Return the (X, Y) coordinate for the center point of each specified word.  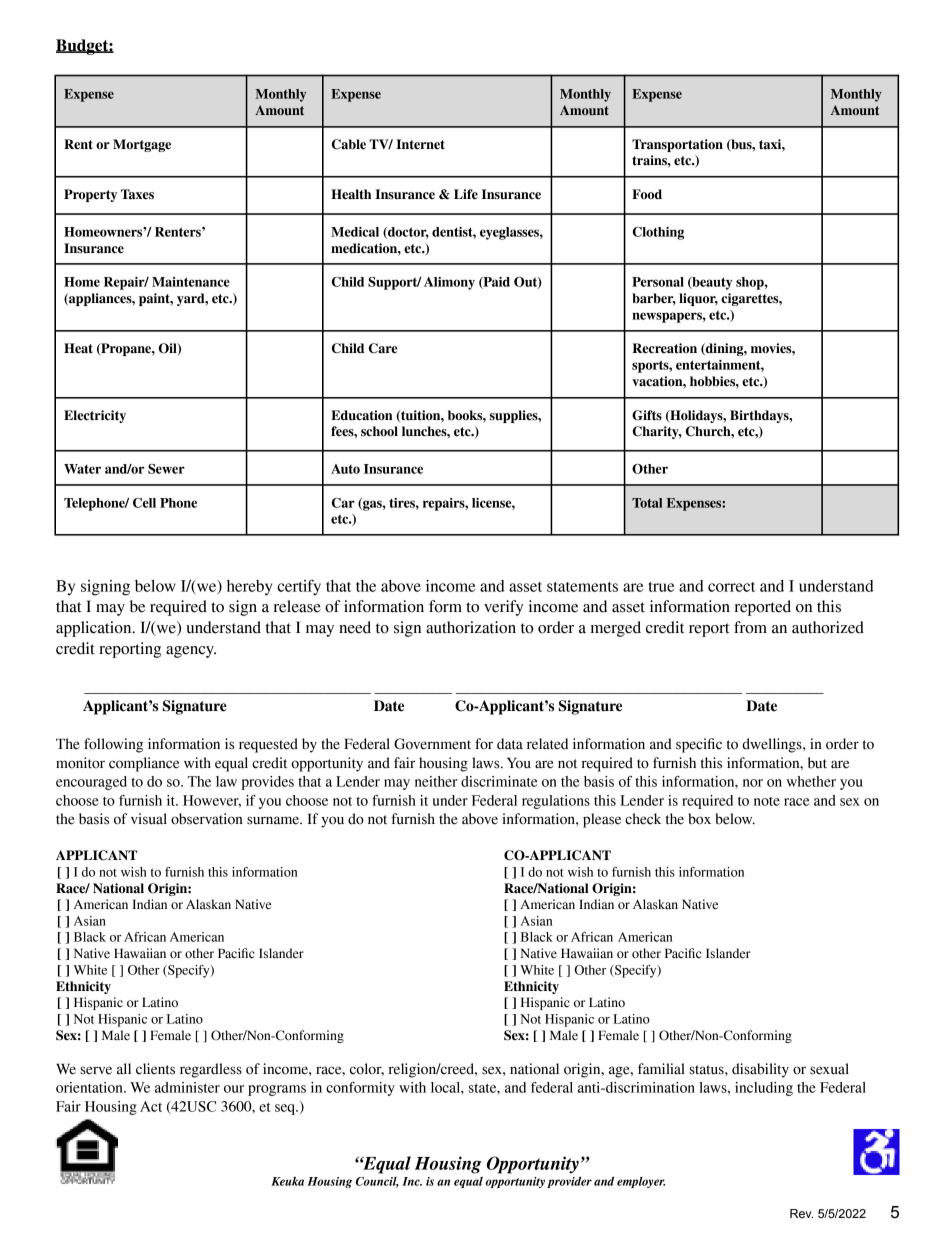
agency (191, 652)
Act (151, 1106)
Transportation (677, 145)
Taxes (137, 194)
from (750, 627)
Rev (801, 1213)
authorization (471, 627)
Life (466, 194)
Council (377, 1182)
